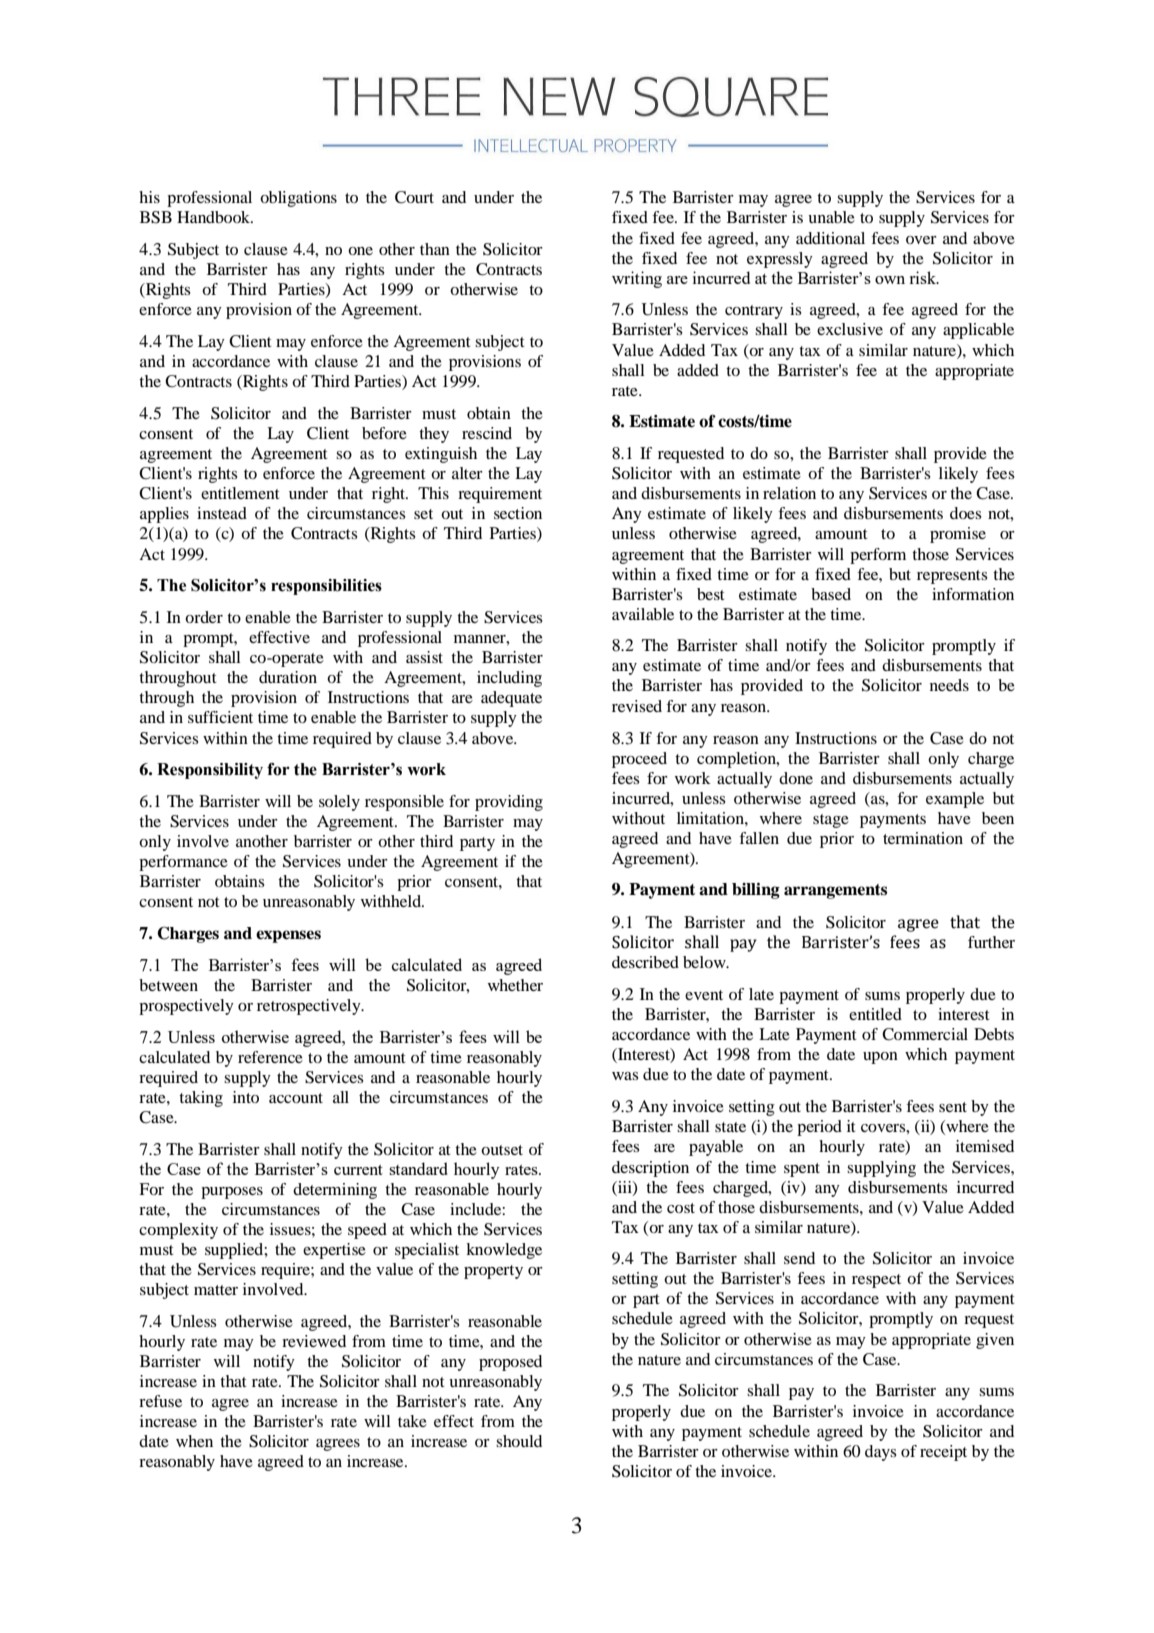 The image size is (1154, 1633). What do you see at coordinates (214, 217) in the screenshot?
I see `Handbook` at bounding box center [214, 217].
